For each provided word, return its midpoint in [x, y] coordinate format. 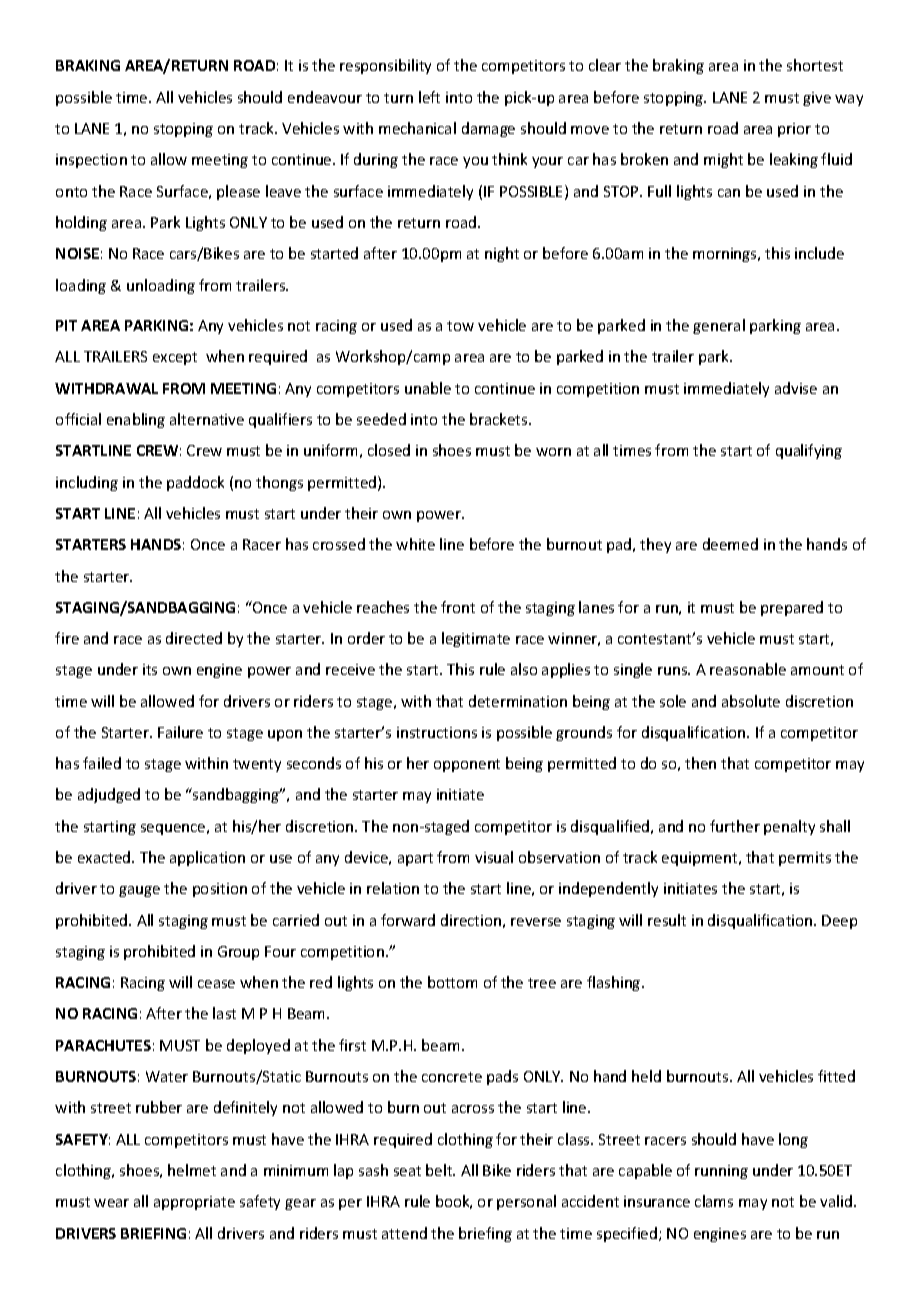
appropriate [194, 1203]
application [207, 858]
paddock [195, 483]
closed [389, 450]
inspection [91, 161]
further [735, 826]
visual [494, 857]
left [429, 97]
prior [794, 130]
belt [440, 1170]
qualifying [809, 451]
